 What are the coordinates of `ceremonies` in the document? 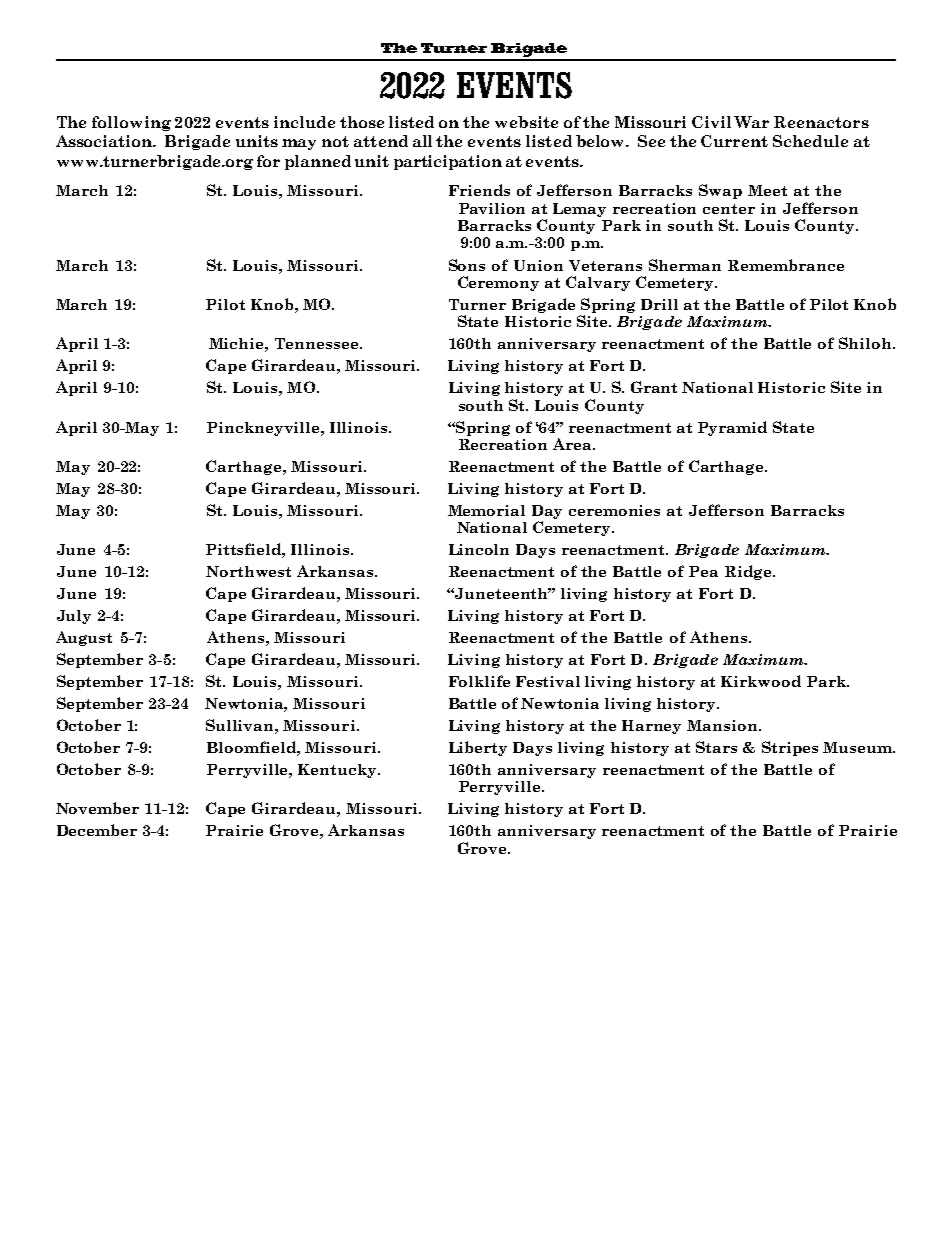 It's located at (614, 510).
